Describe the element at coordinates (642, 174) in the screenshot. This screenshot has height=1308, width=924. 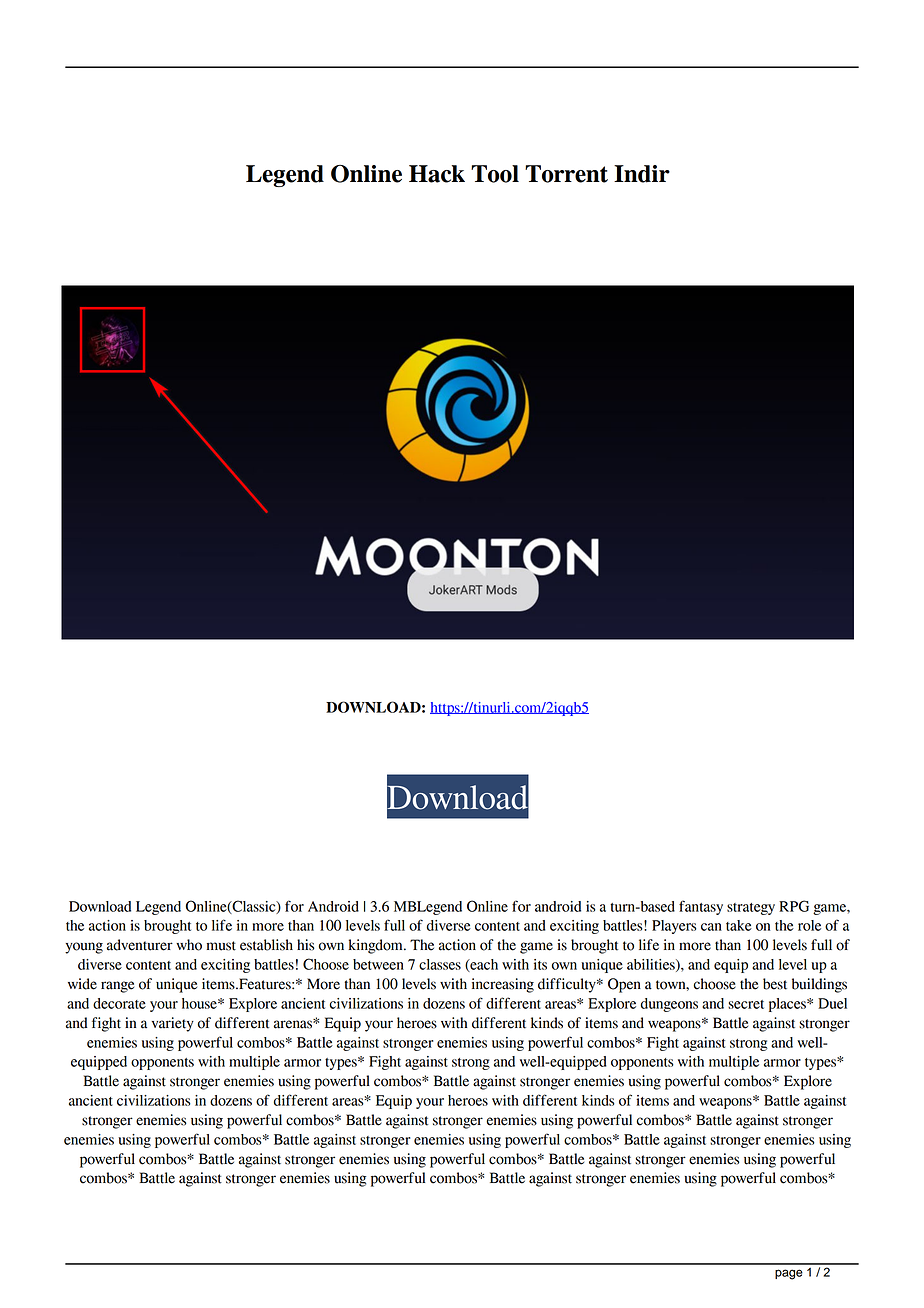
I see `Indir` at that location.
